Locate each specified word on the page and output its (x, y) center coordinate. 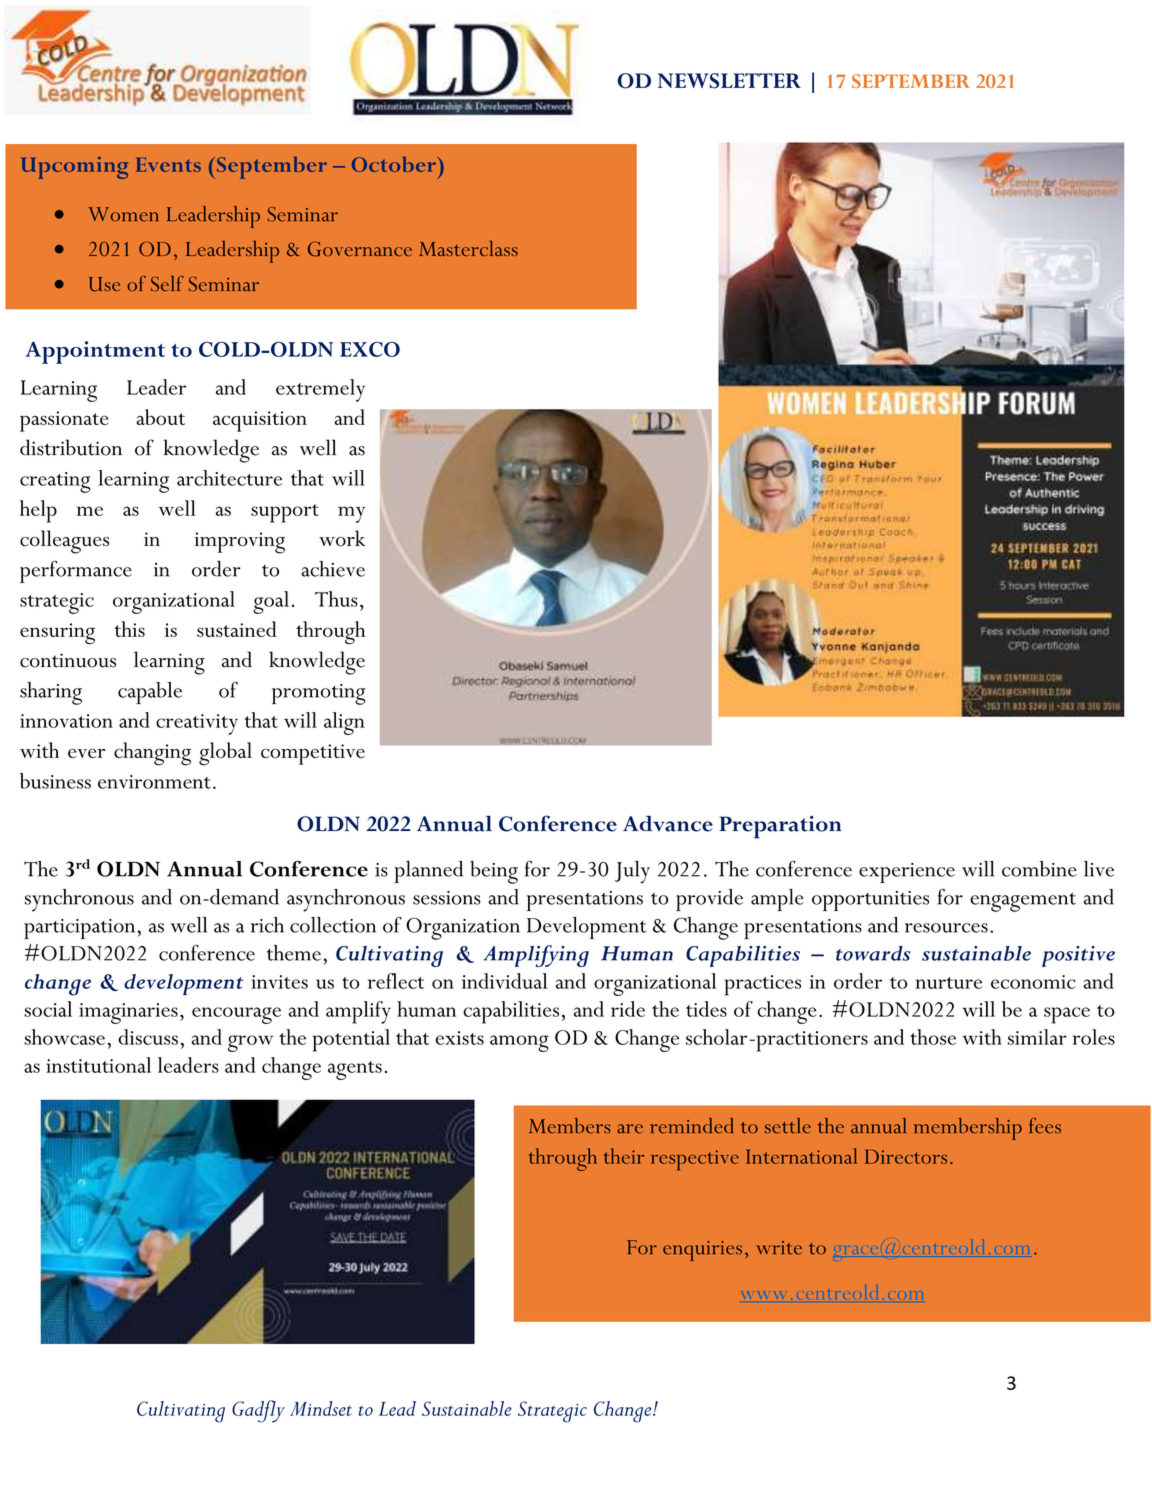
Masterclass (468, 248)
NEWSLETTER (729, 81)
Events (168, 164)
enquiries (702, 1251)
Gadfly (258, 1411)
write (779, 1248)
